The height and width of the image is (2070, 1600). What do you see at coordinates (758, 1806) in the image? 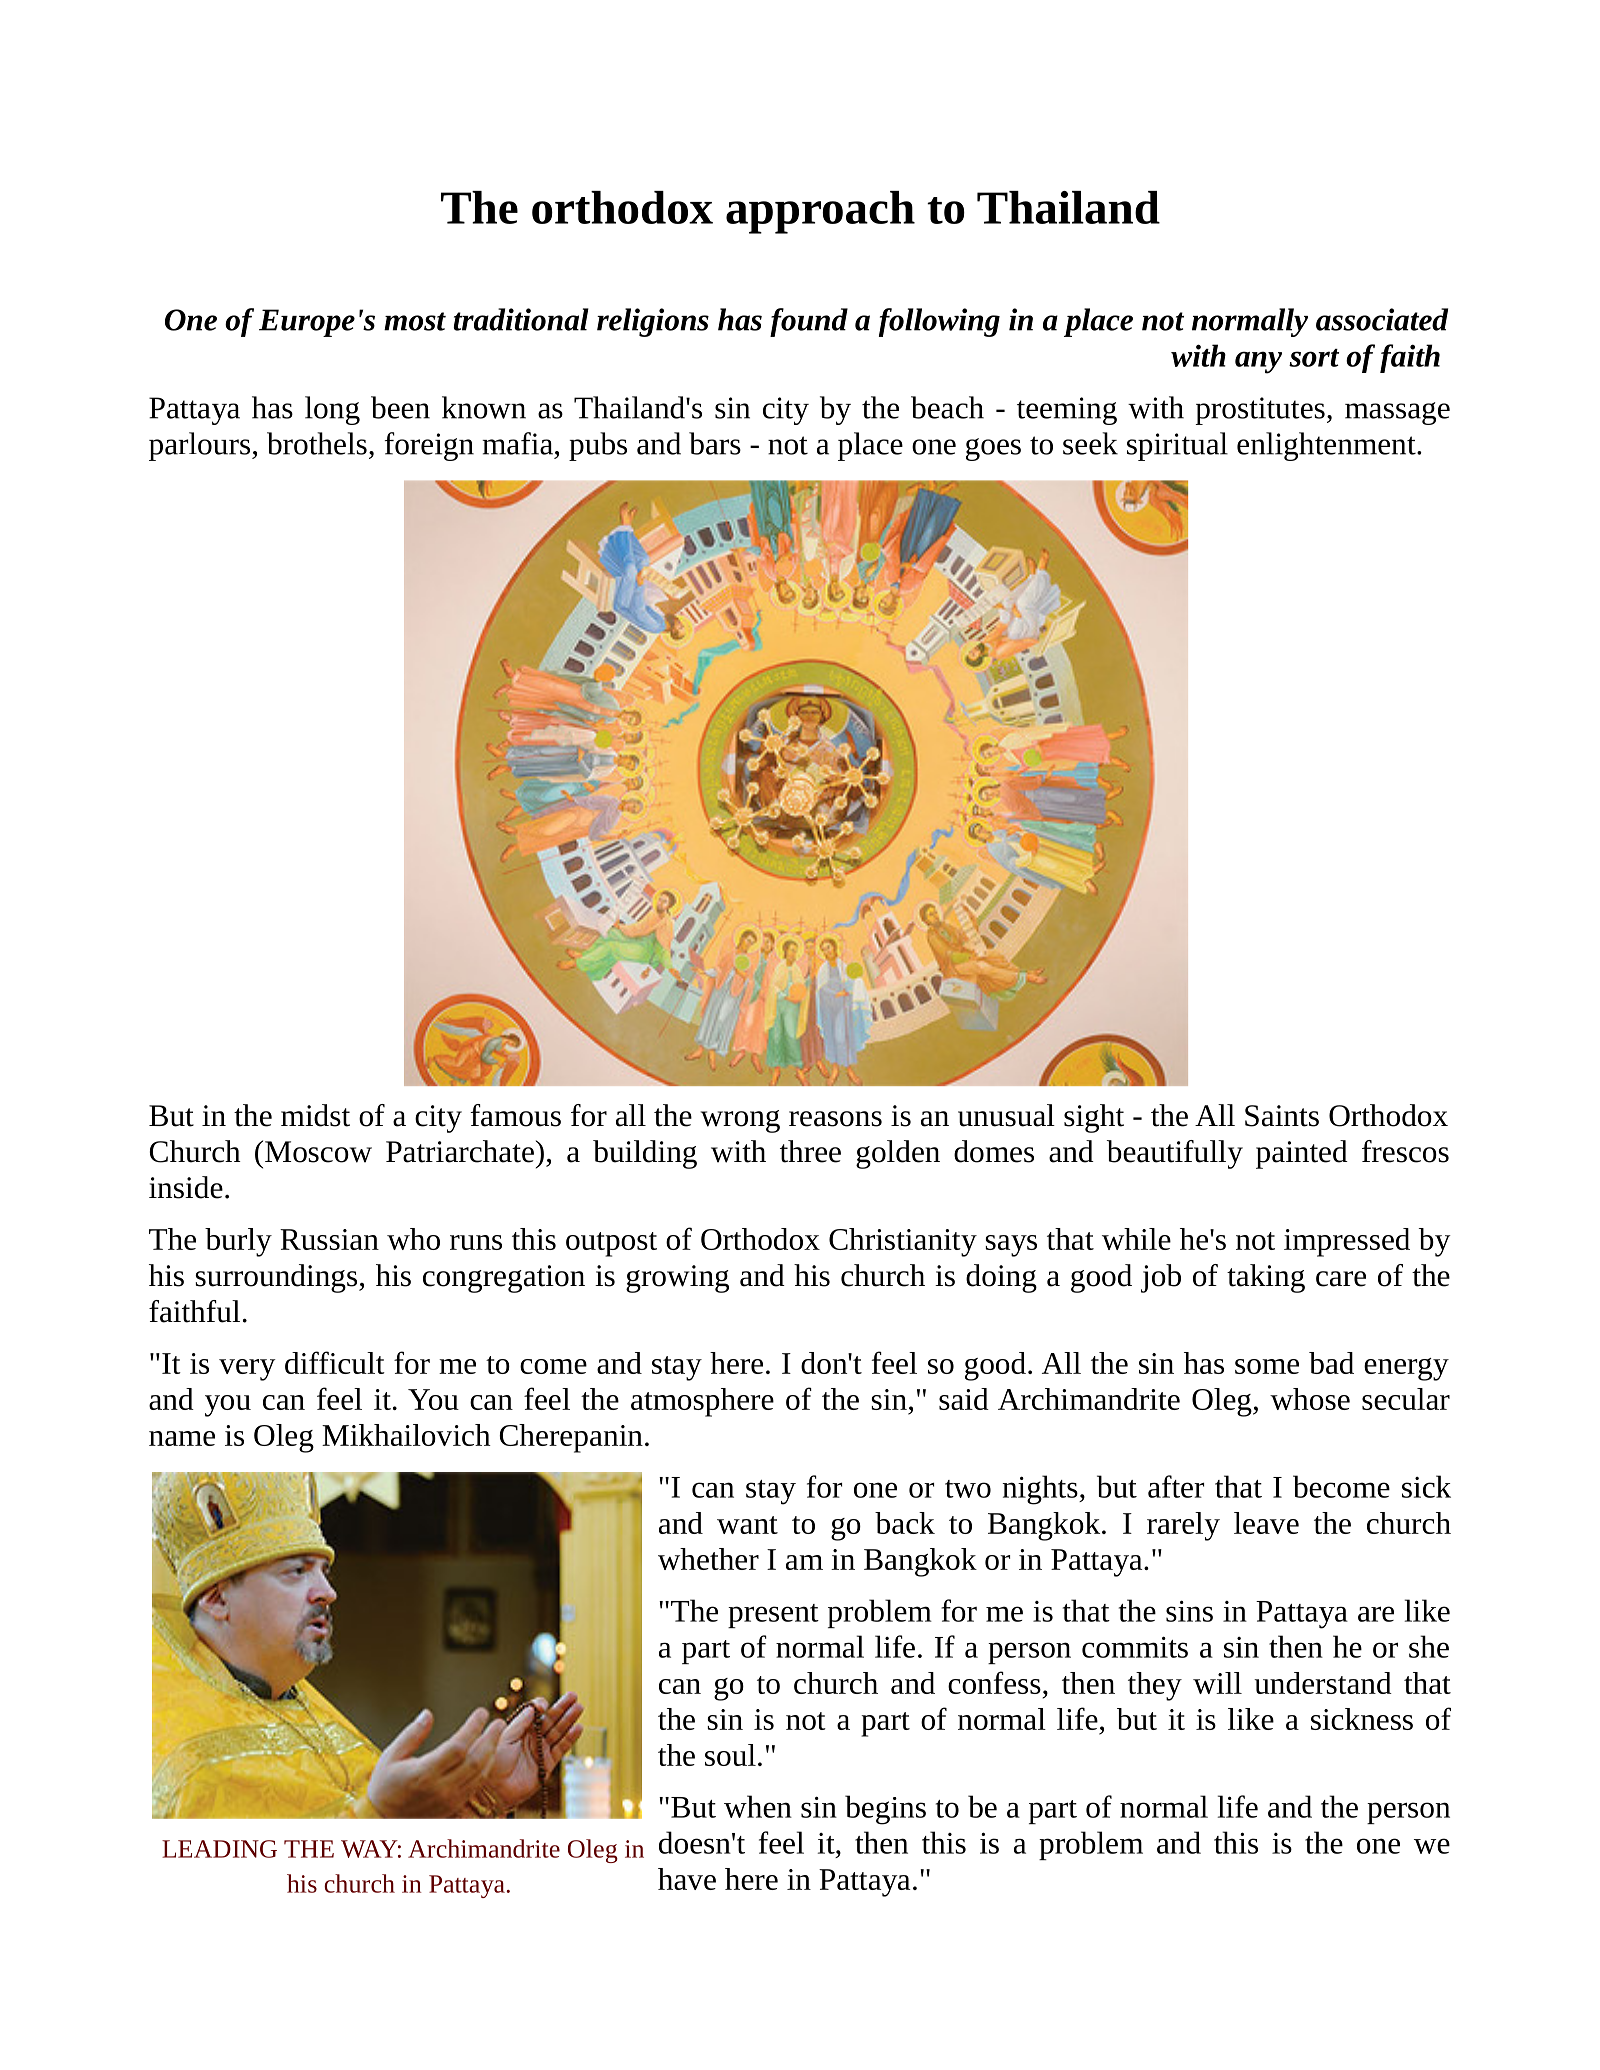
I see `when` at bounding box center [758, 1806].
